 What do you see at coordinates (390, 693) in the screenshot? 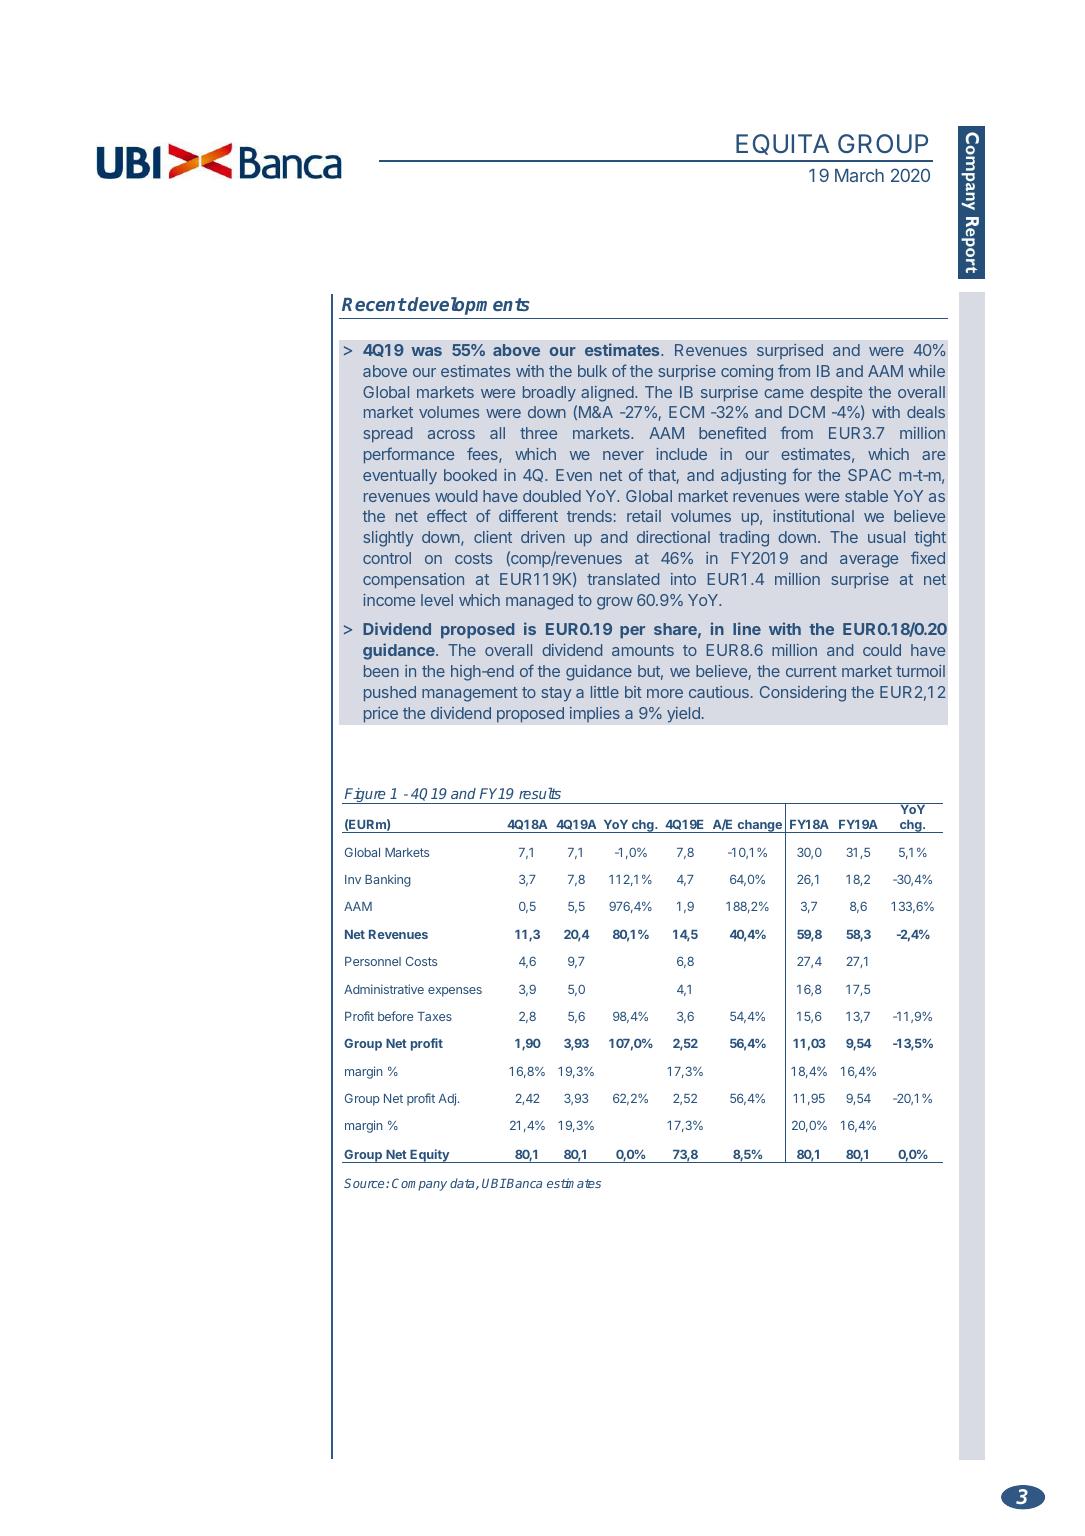
I see `pushed` at bounding box center [390, 693].
